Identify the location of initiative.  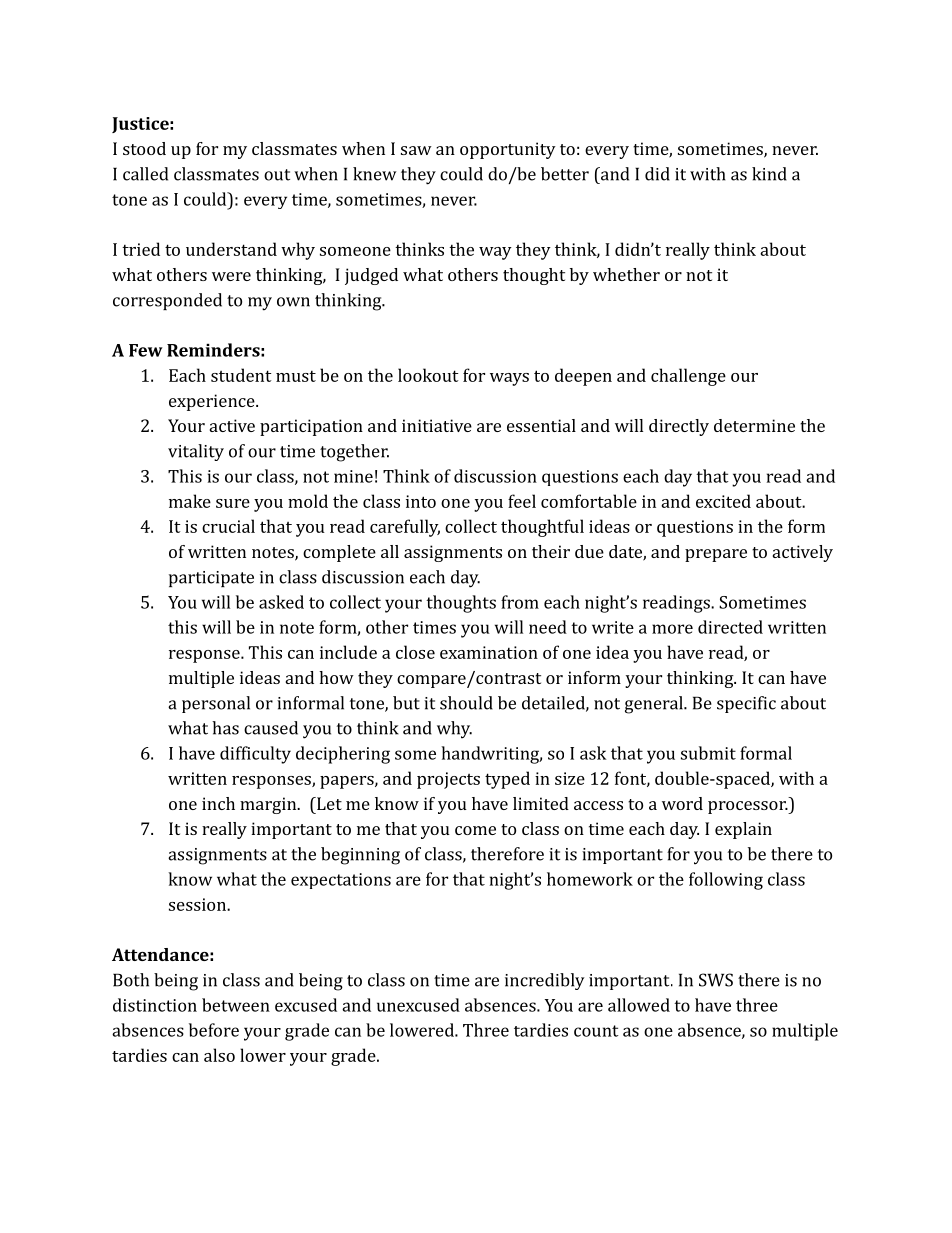
(437, 425).
